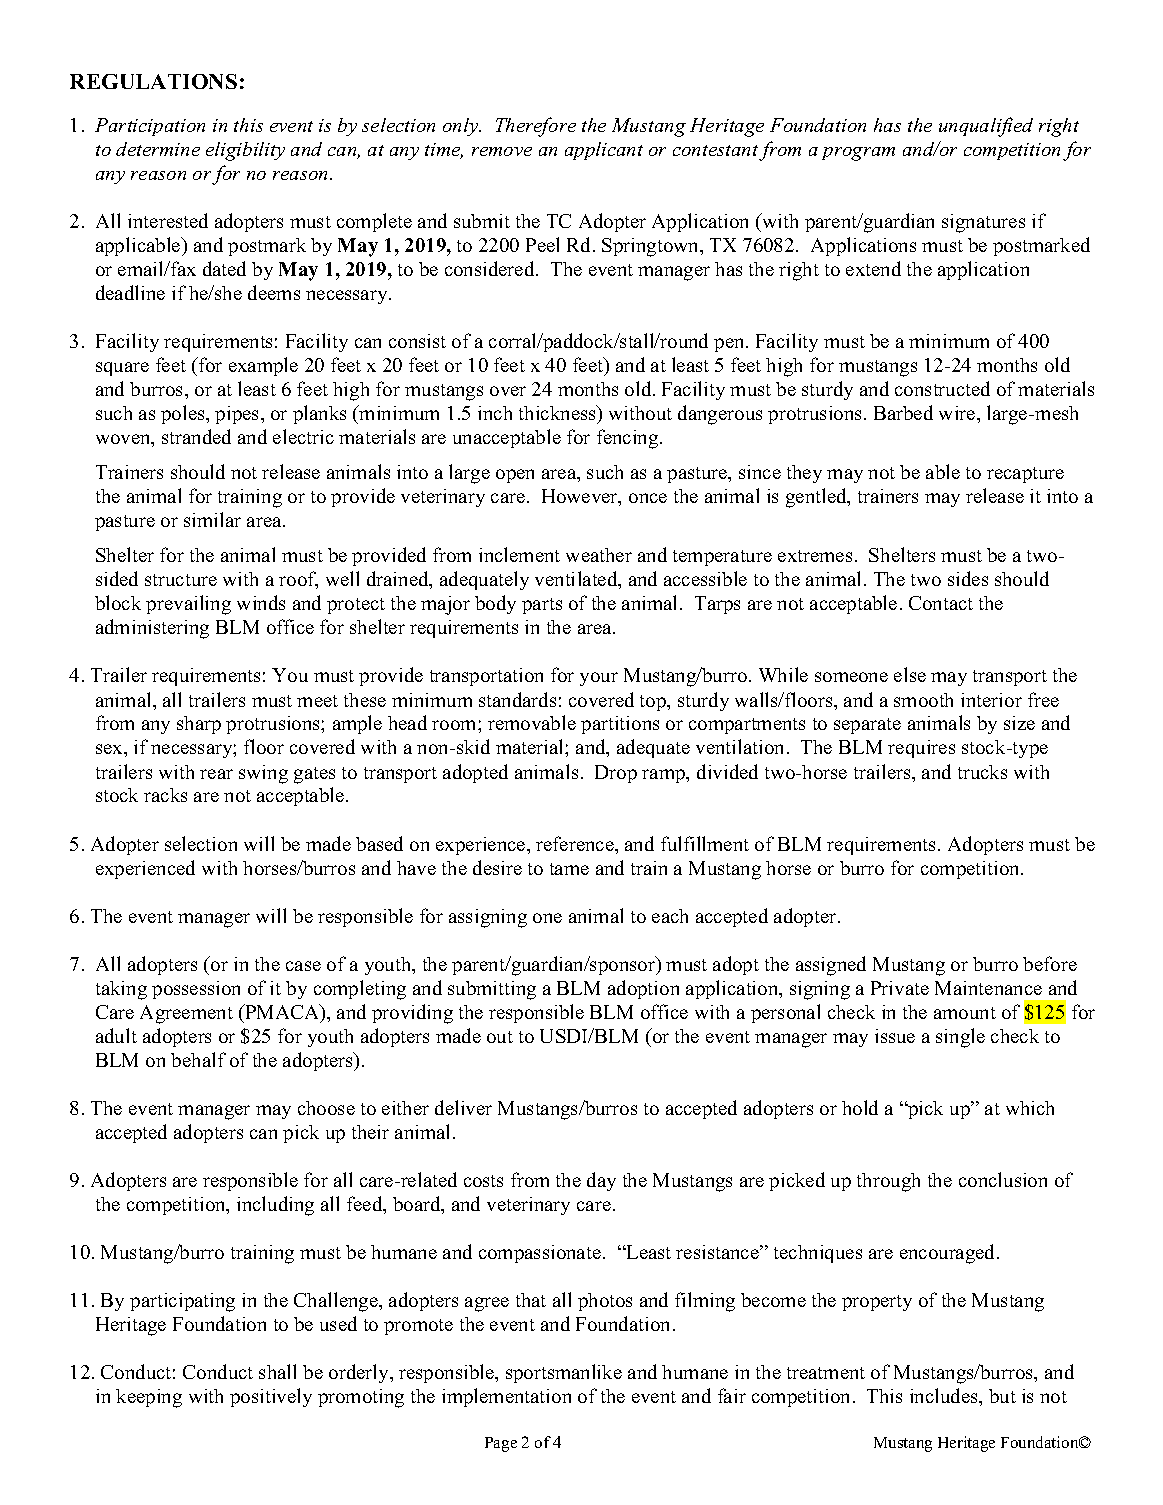 This page has height=1505, width=1163. Describe the element at coordinates (670, 916) in the page. I see `each` at that location.
